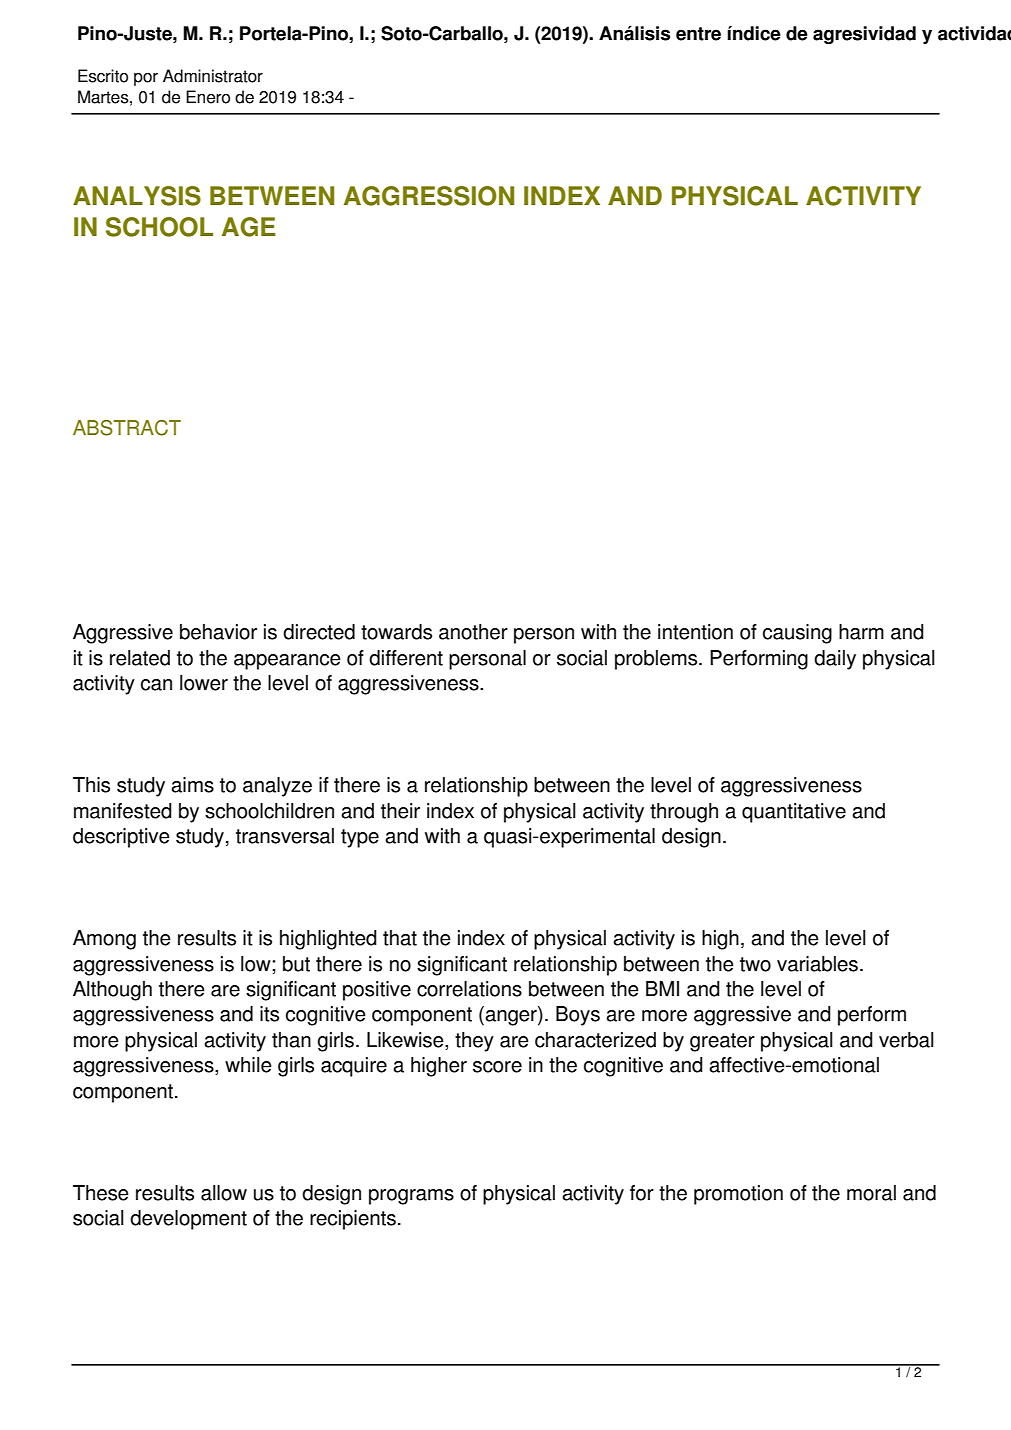 The image size is (1011, 1430). I want to click on entre, so click(698, 34).
